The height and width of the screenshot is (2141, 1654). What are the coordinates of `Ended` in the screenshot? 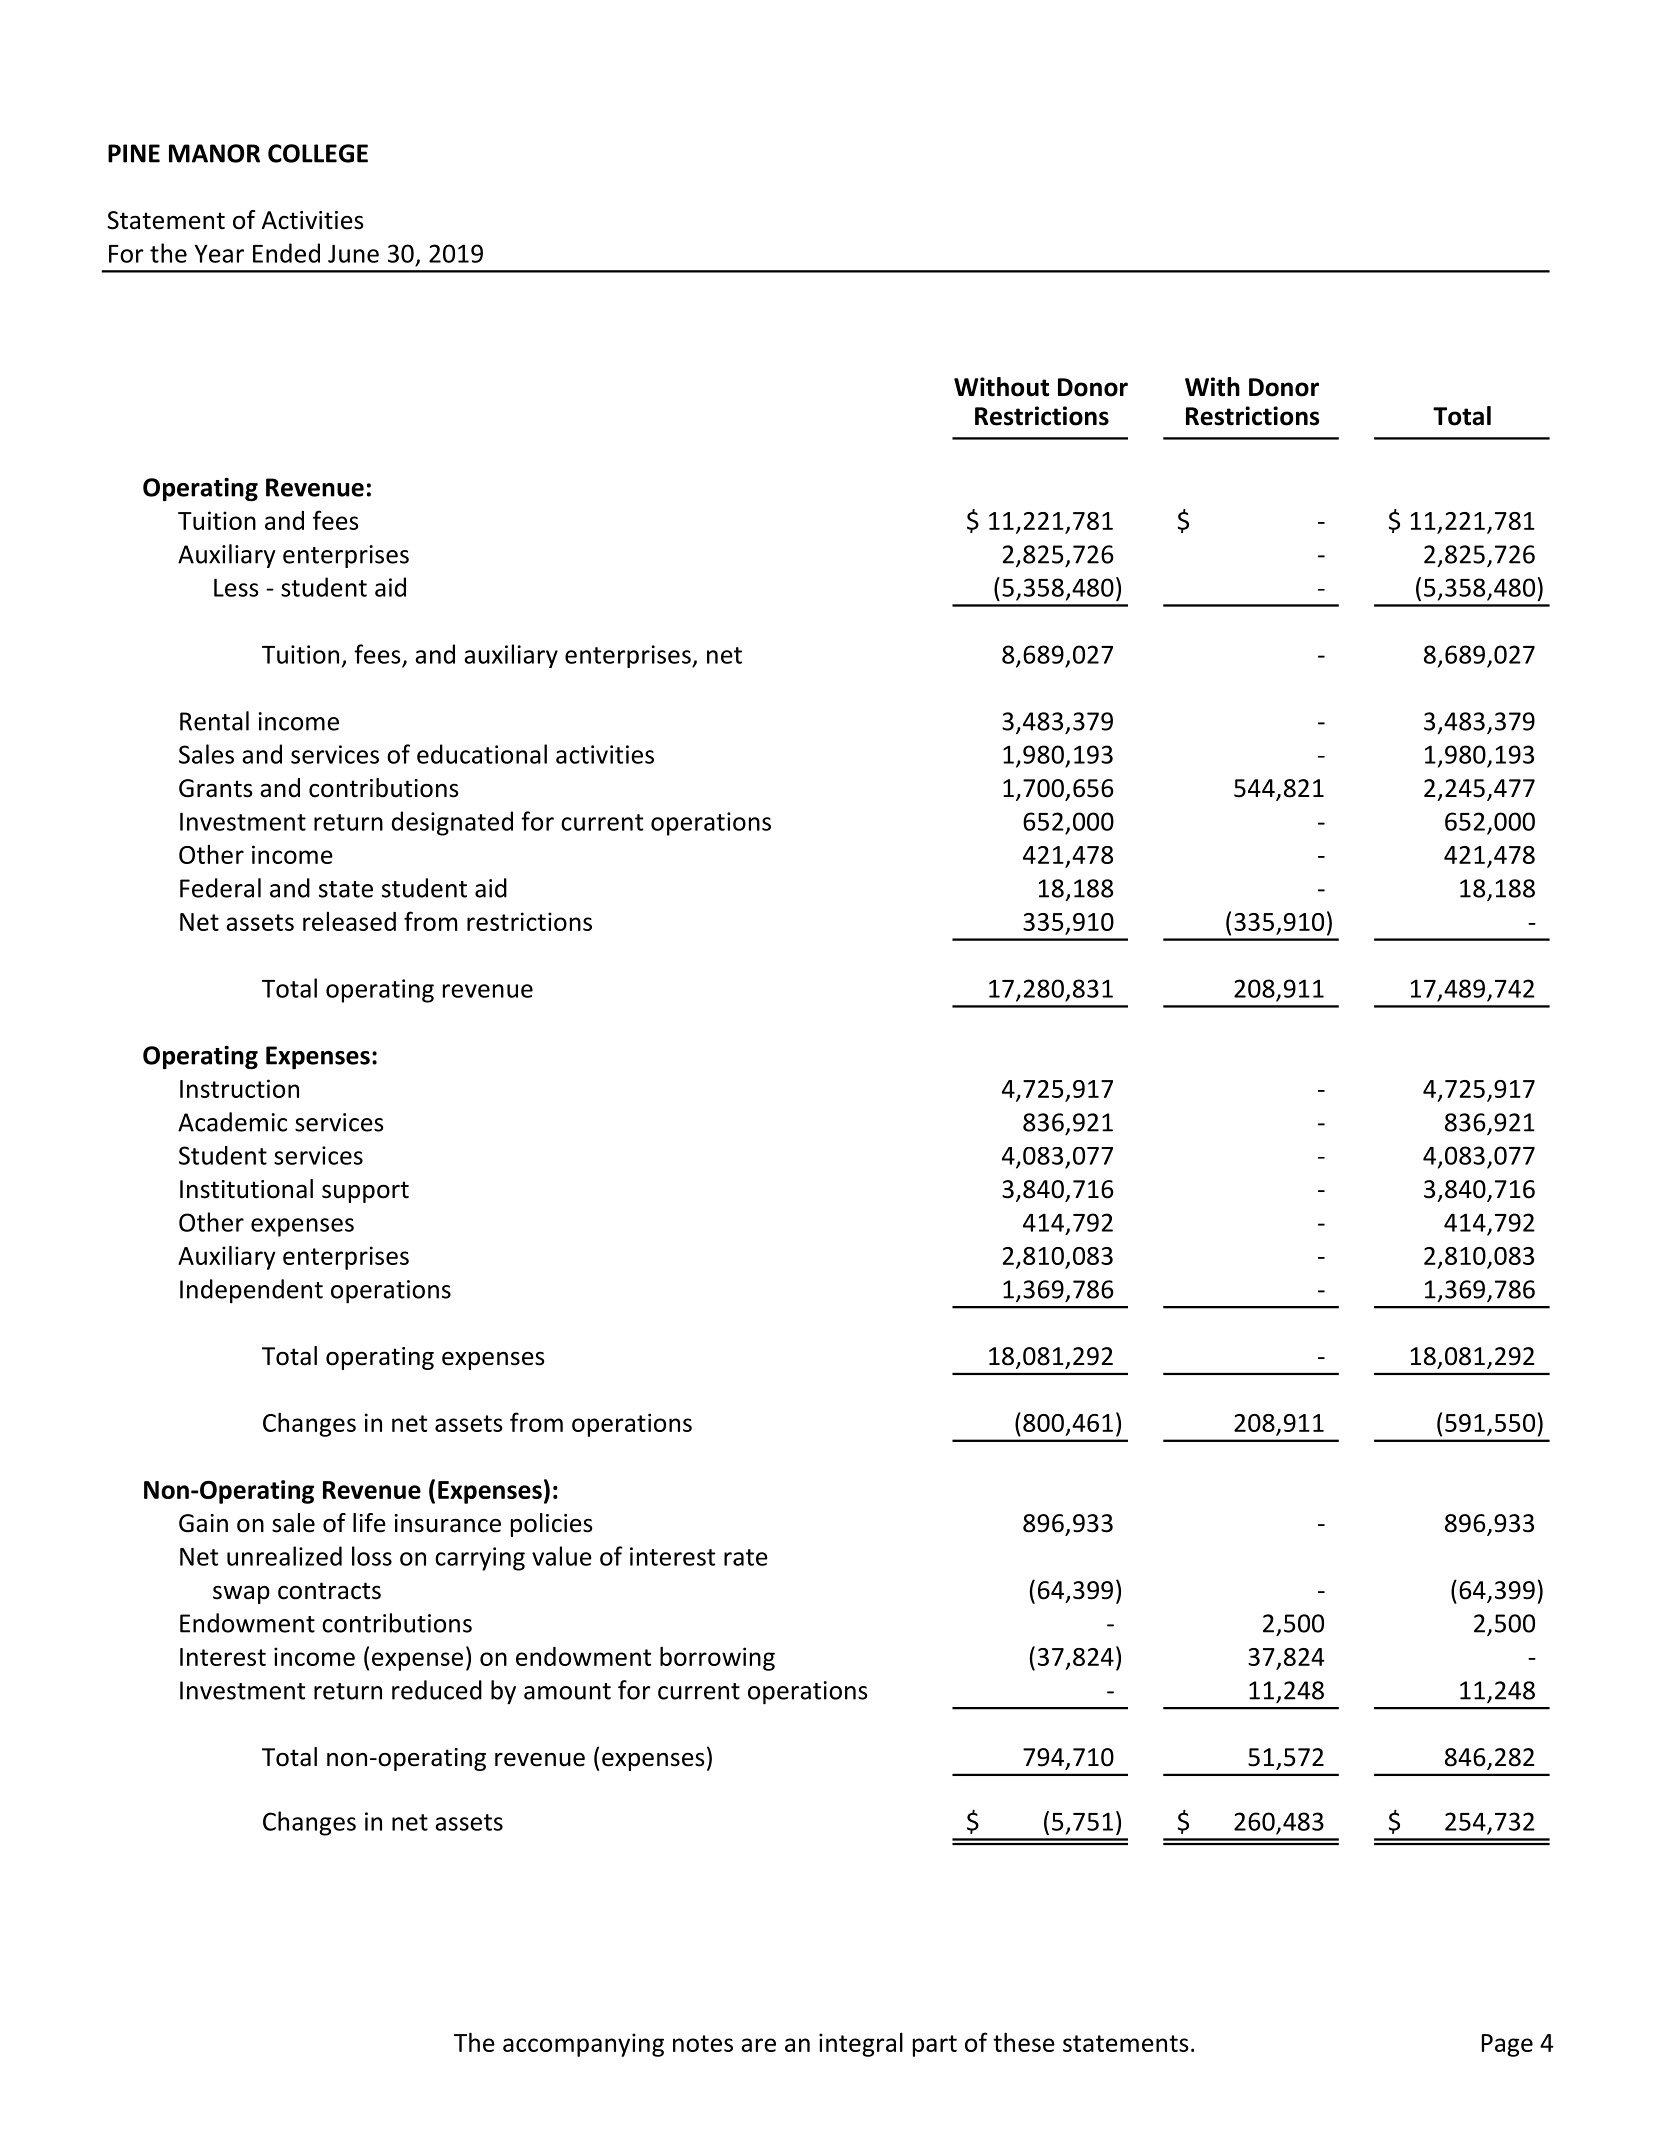 It's located at (286, 253).
